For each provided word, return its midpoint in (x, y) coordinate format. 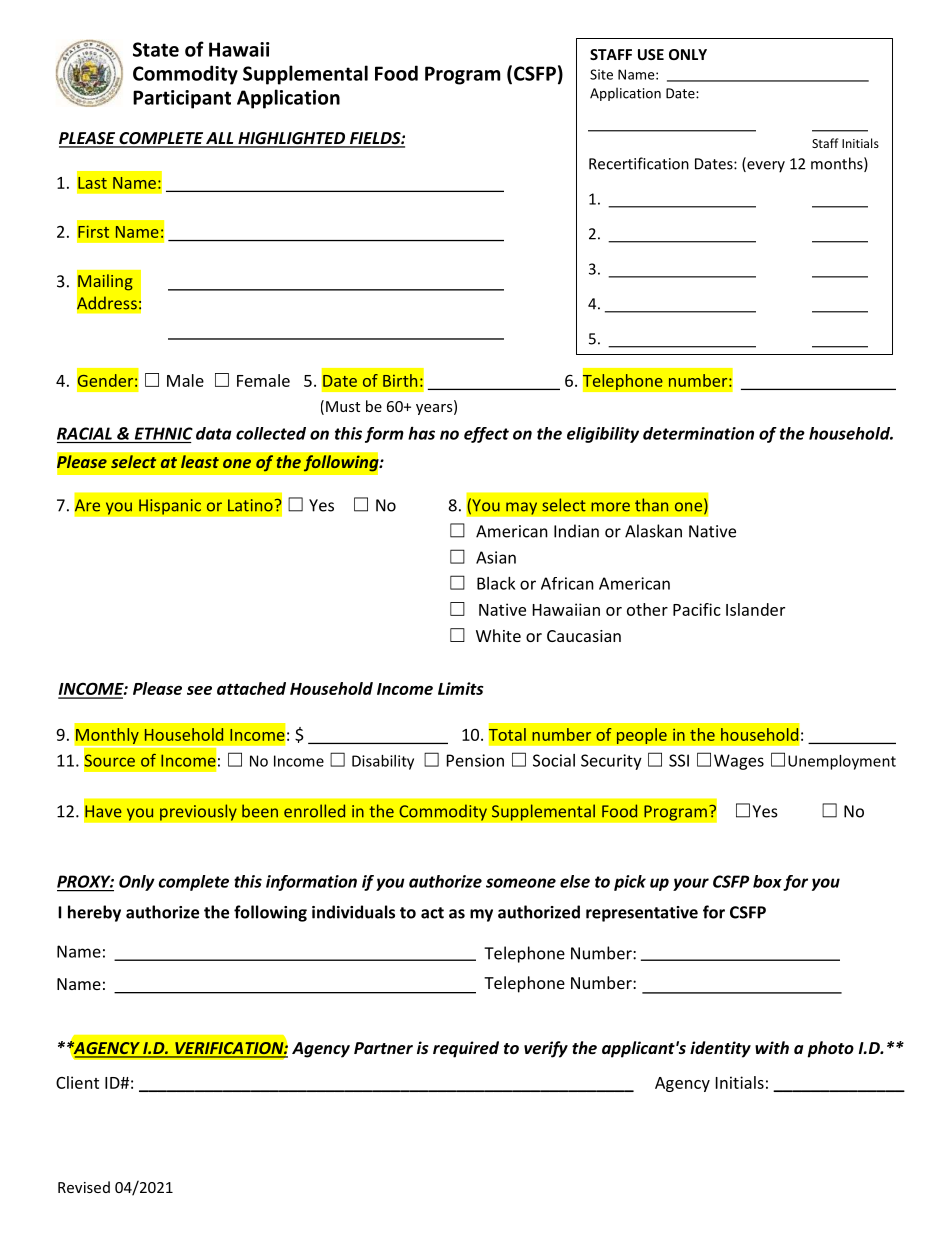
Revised (84, 1187)
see (199, 690)
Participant (182, 99)
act (432, 913)
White (498, 635)
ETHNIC (164, 433)
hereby (94, 913)
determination (698, 433)
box (767, 881)
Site (601, 74)
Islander (755, 609)
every (765, 167)
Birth (400, 380)
